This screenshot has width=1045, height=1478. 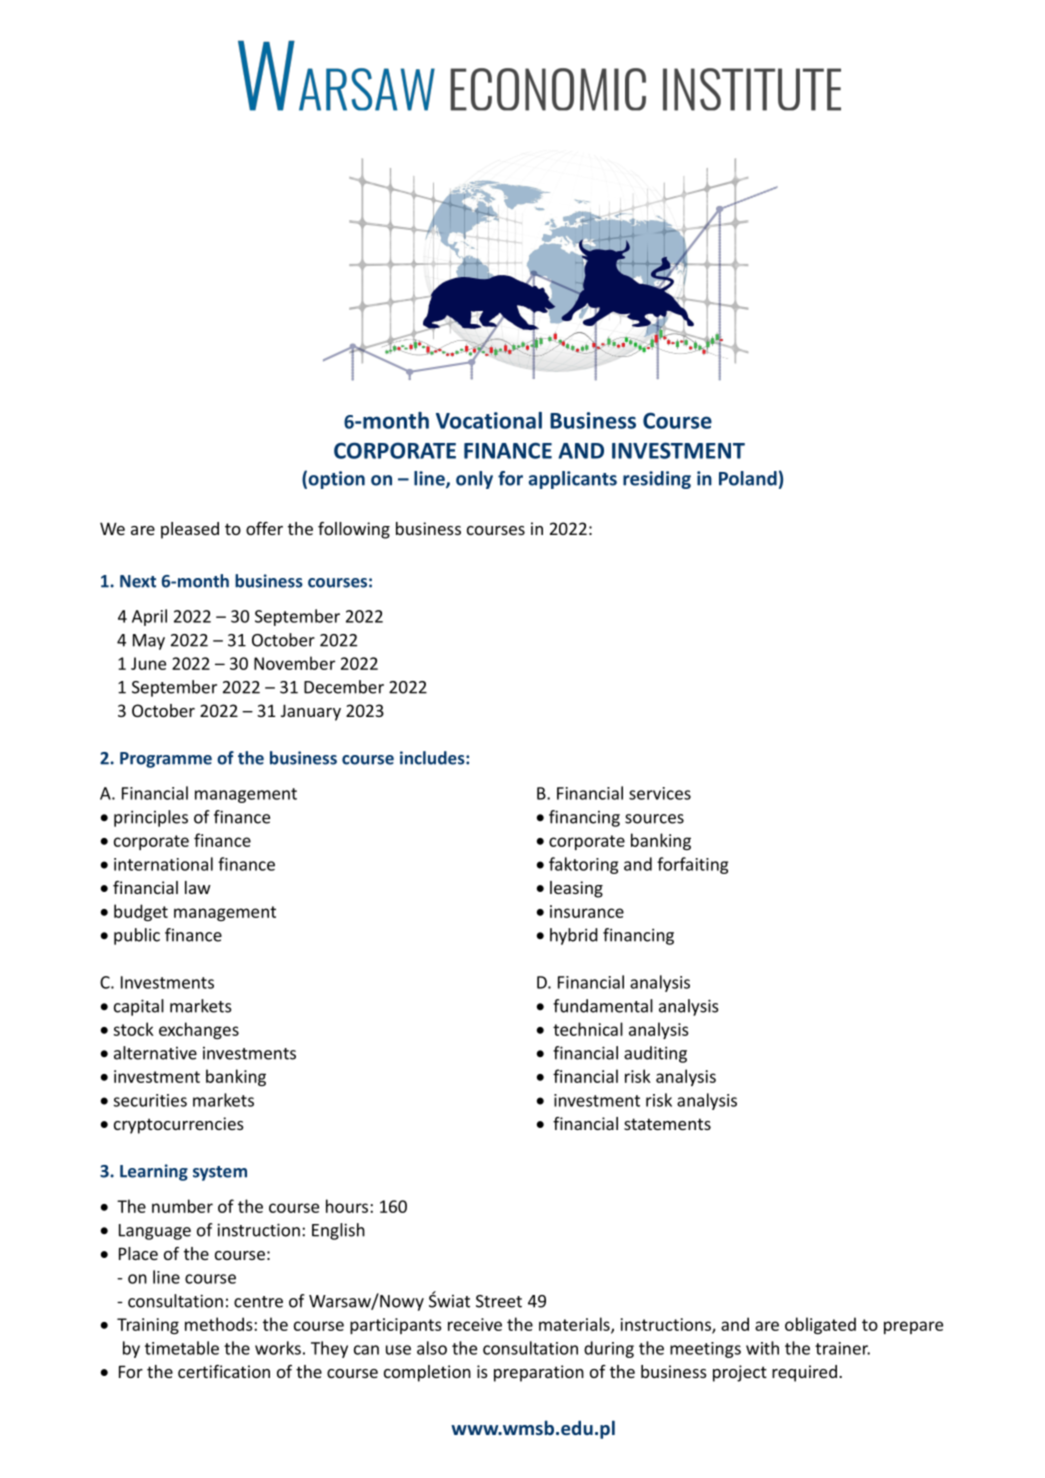 What do you see at coordinates (489, 420) in the screenshot?
I see `Vocational` at bounding box center [489, 420].
